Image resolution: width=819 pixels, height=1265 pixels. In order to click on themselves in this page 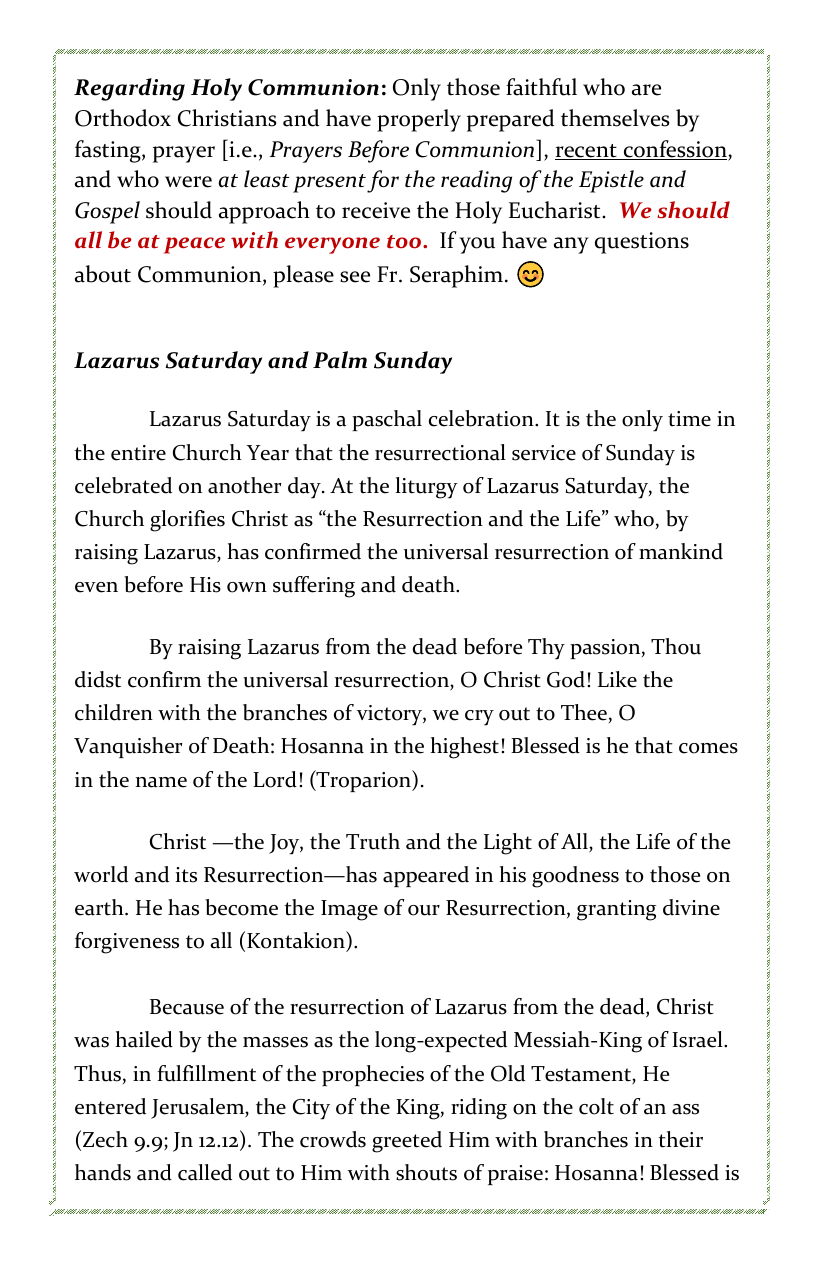, I will do `click(615, 118)`.
